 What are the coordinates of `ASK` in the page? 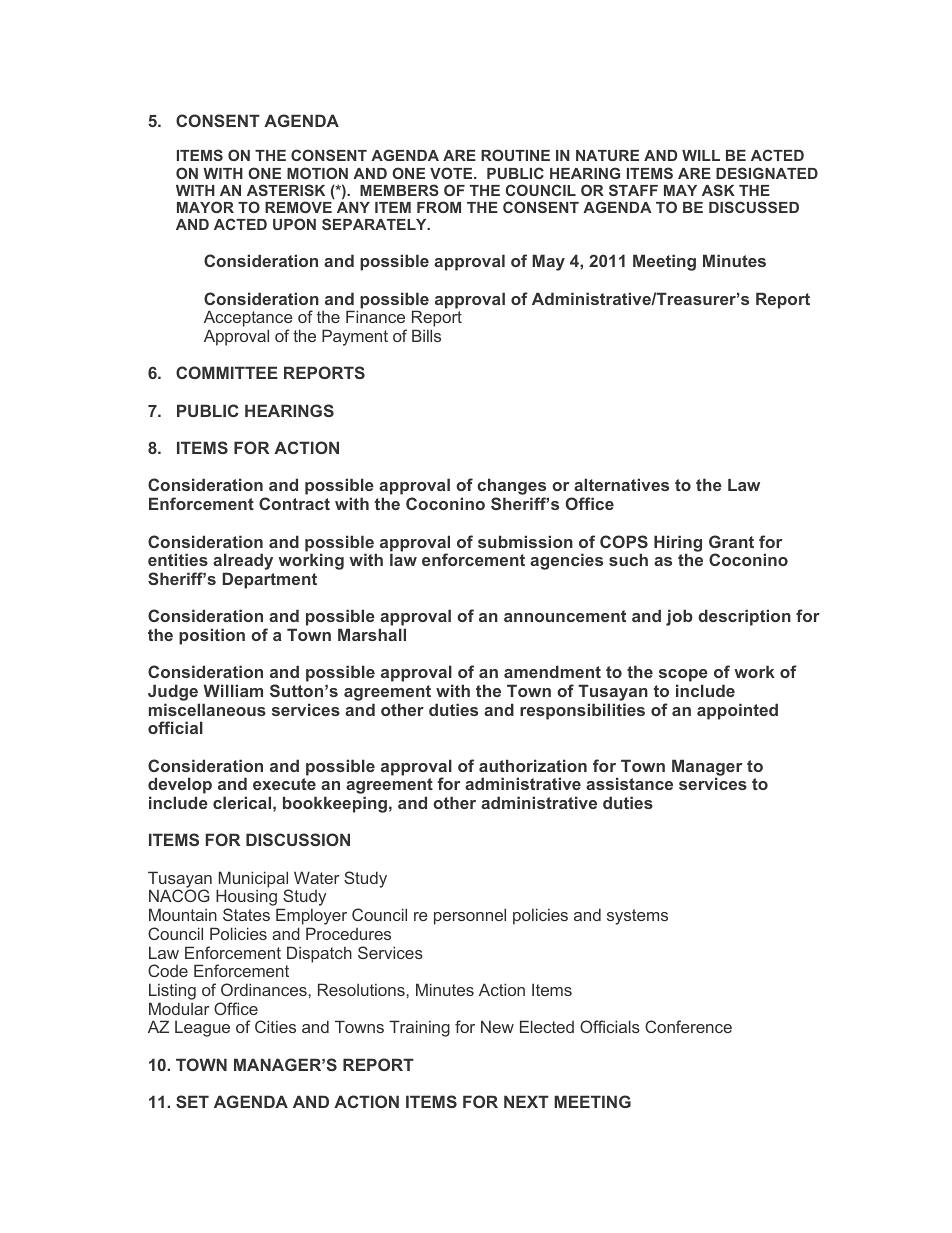 It's located at (718, 190).
